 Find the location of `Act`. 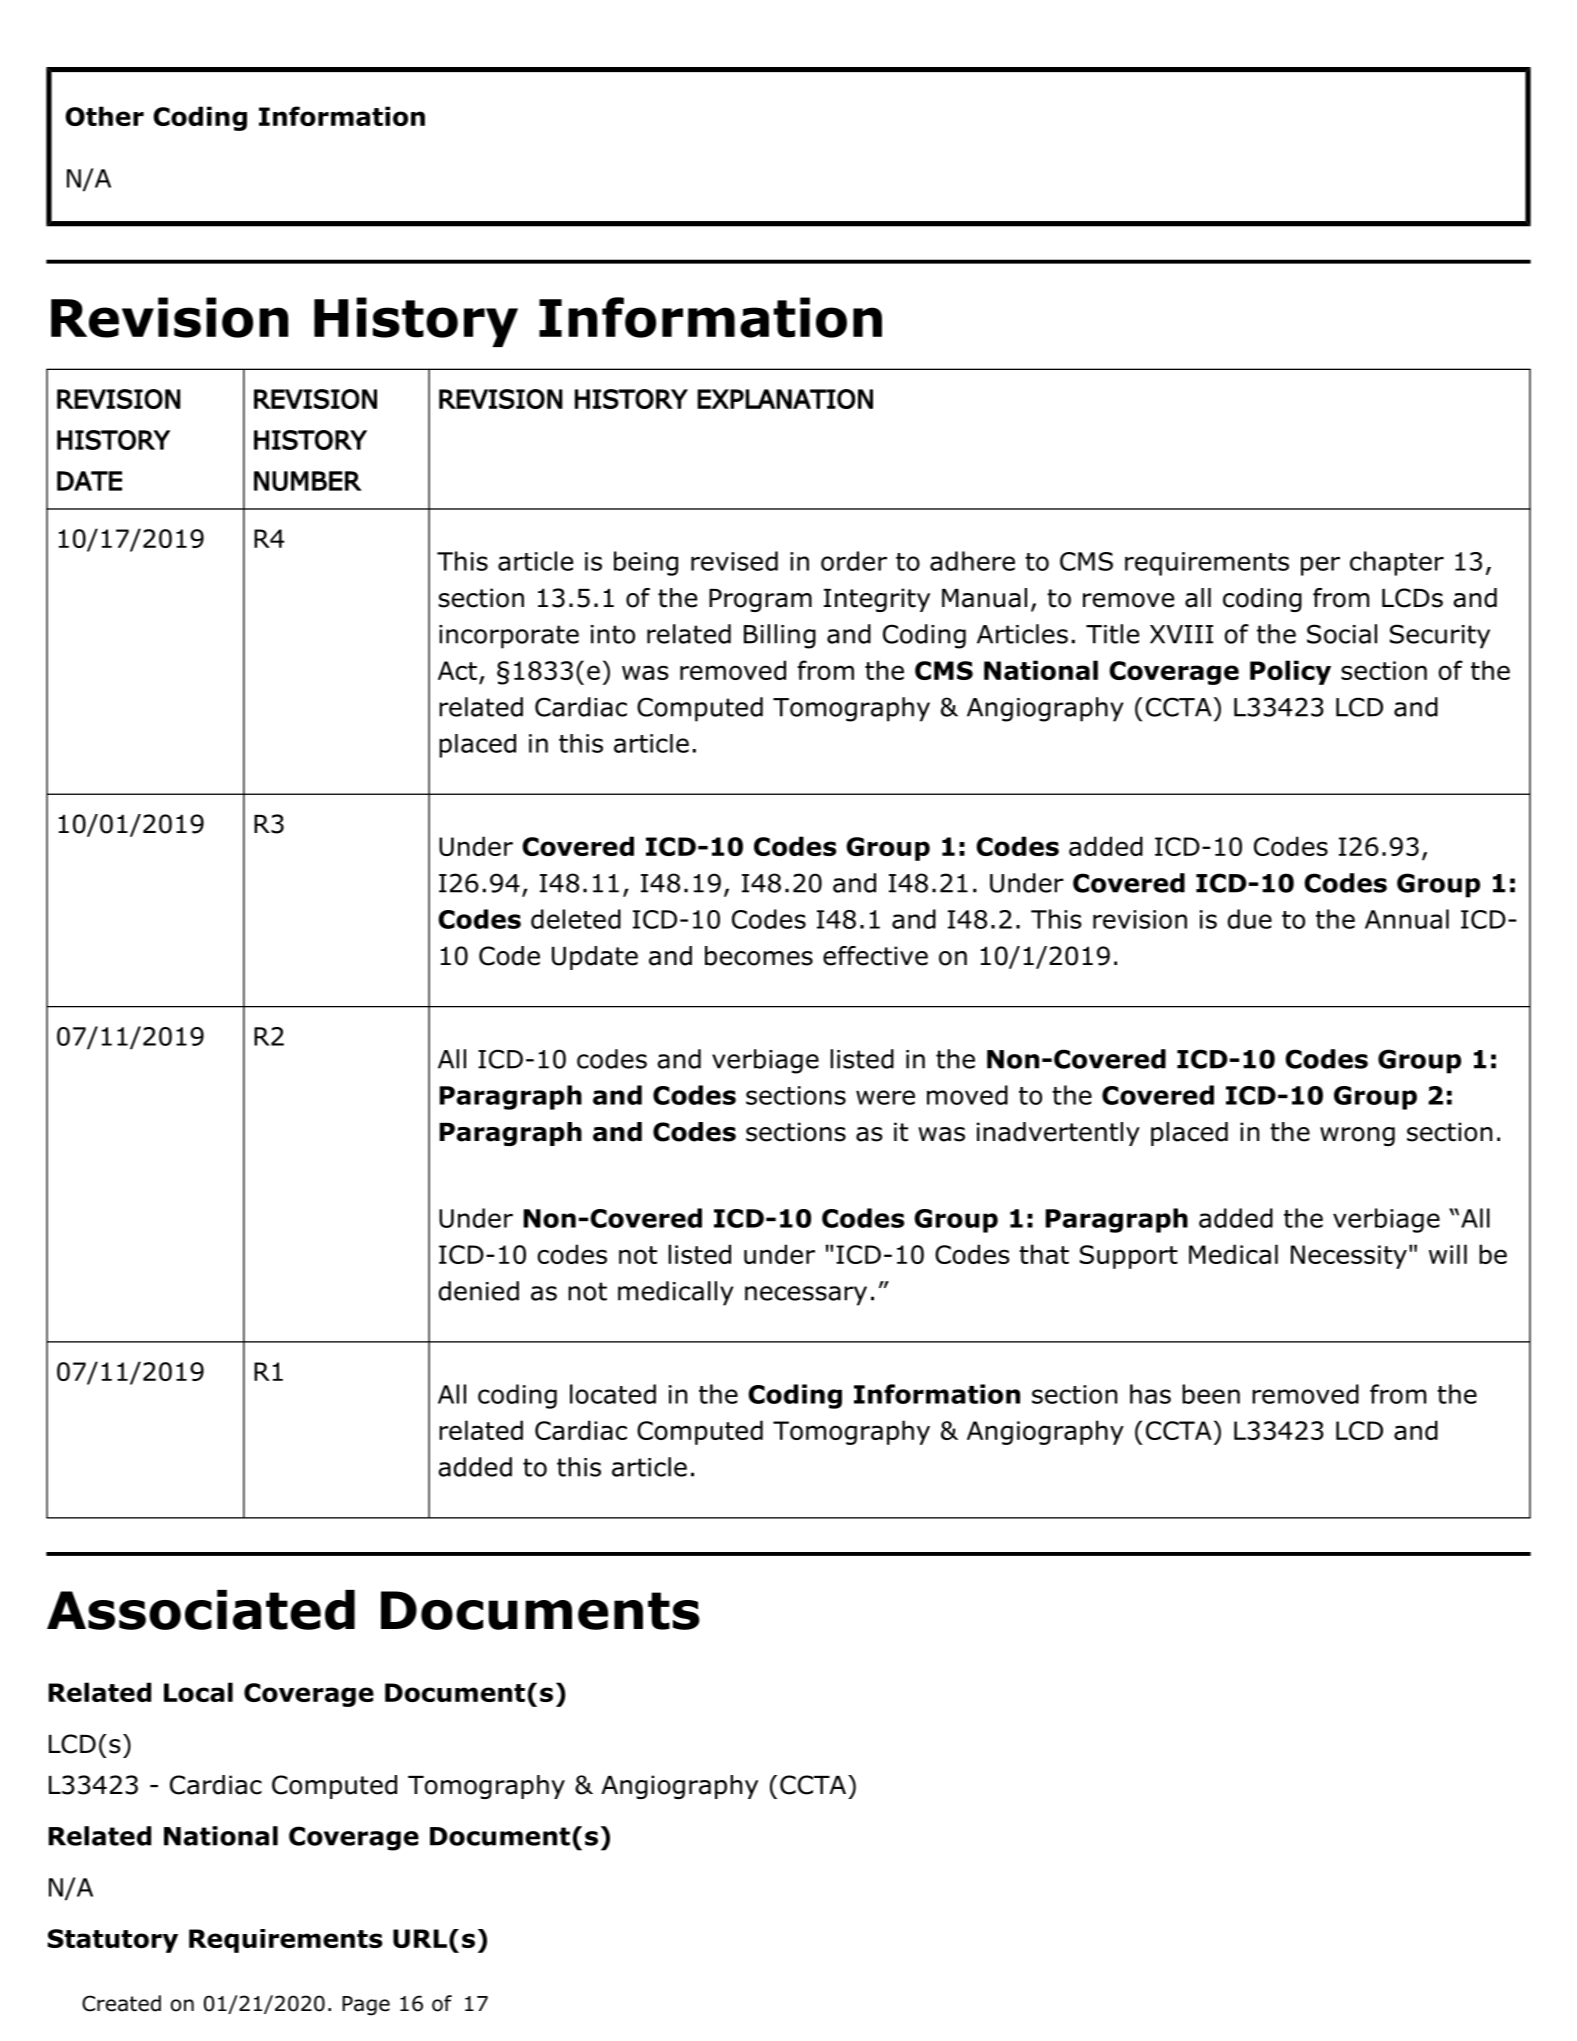

Act is located at coordinates (457, 670).
